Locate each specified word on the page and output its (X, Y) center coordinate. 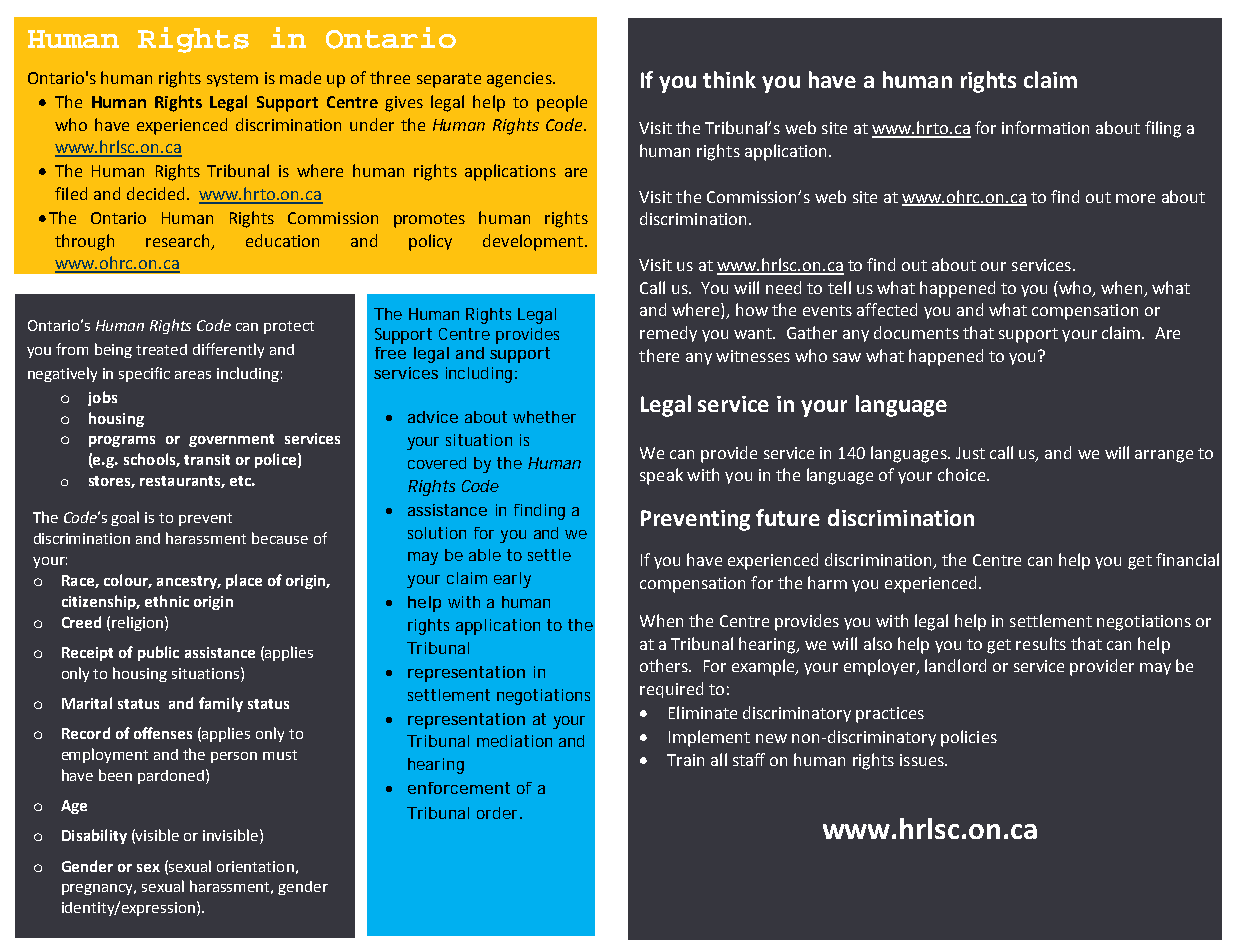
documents (916, 332)
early (512, 580)
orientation (255, 866)
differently (228, 350)
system (232, 80)
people (562, 103)
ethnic (167, 601)
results (1041, 643)
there (659, 355)
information (1045, 127)
